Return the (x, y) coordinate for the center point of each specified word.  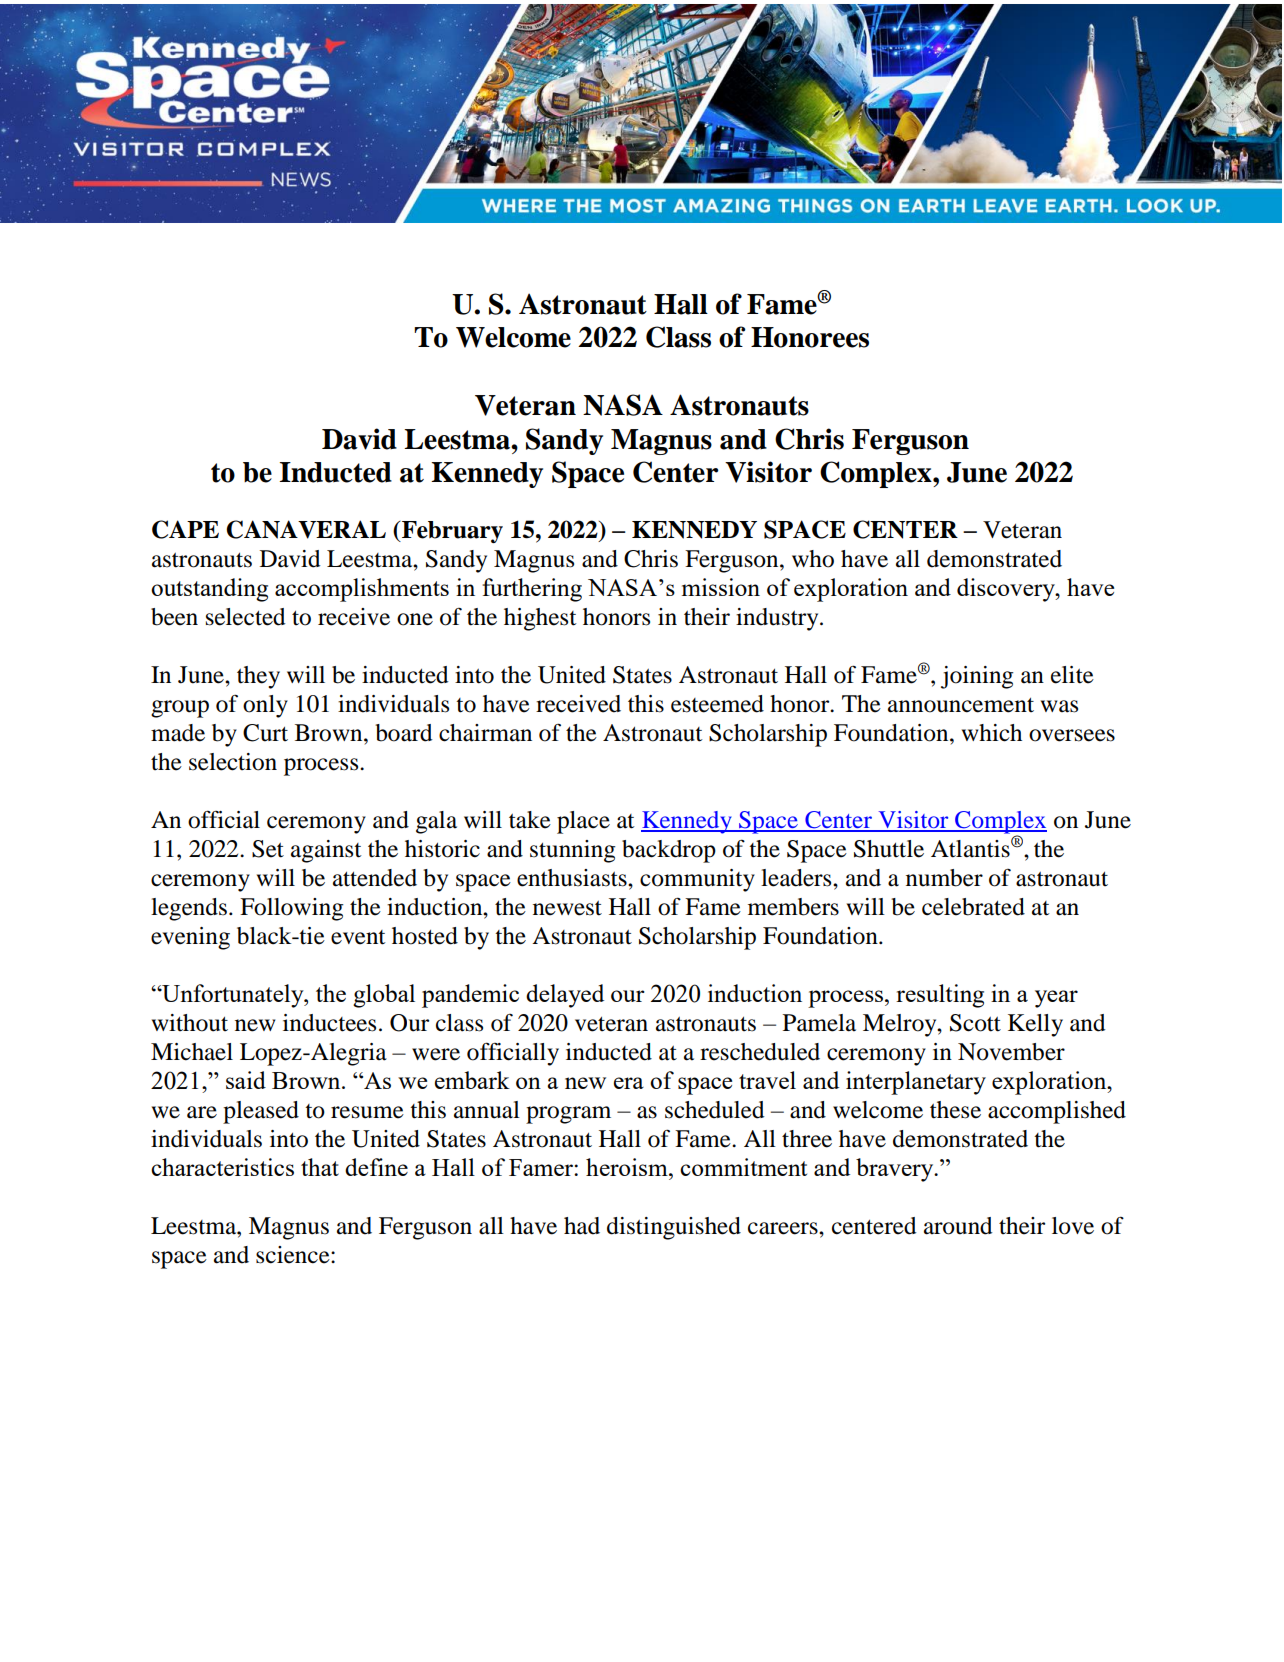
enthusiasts (573, 878)
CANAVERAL (306, 529)
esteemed (717, 704)
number (944, 878)
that (320, 1167)
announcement (961, 705)
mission (721, 587)
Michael (192, 1052)
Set (268, 849)
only (265, 706)
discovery (1007, 590)
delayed (565, 996)
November (1011, 1052)
